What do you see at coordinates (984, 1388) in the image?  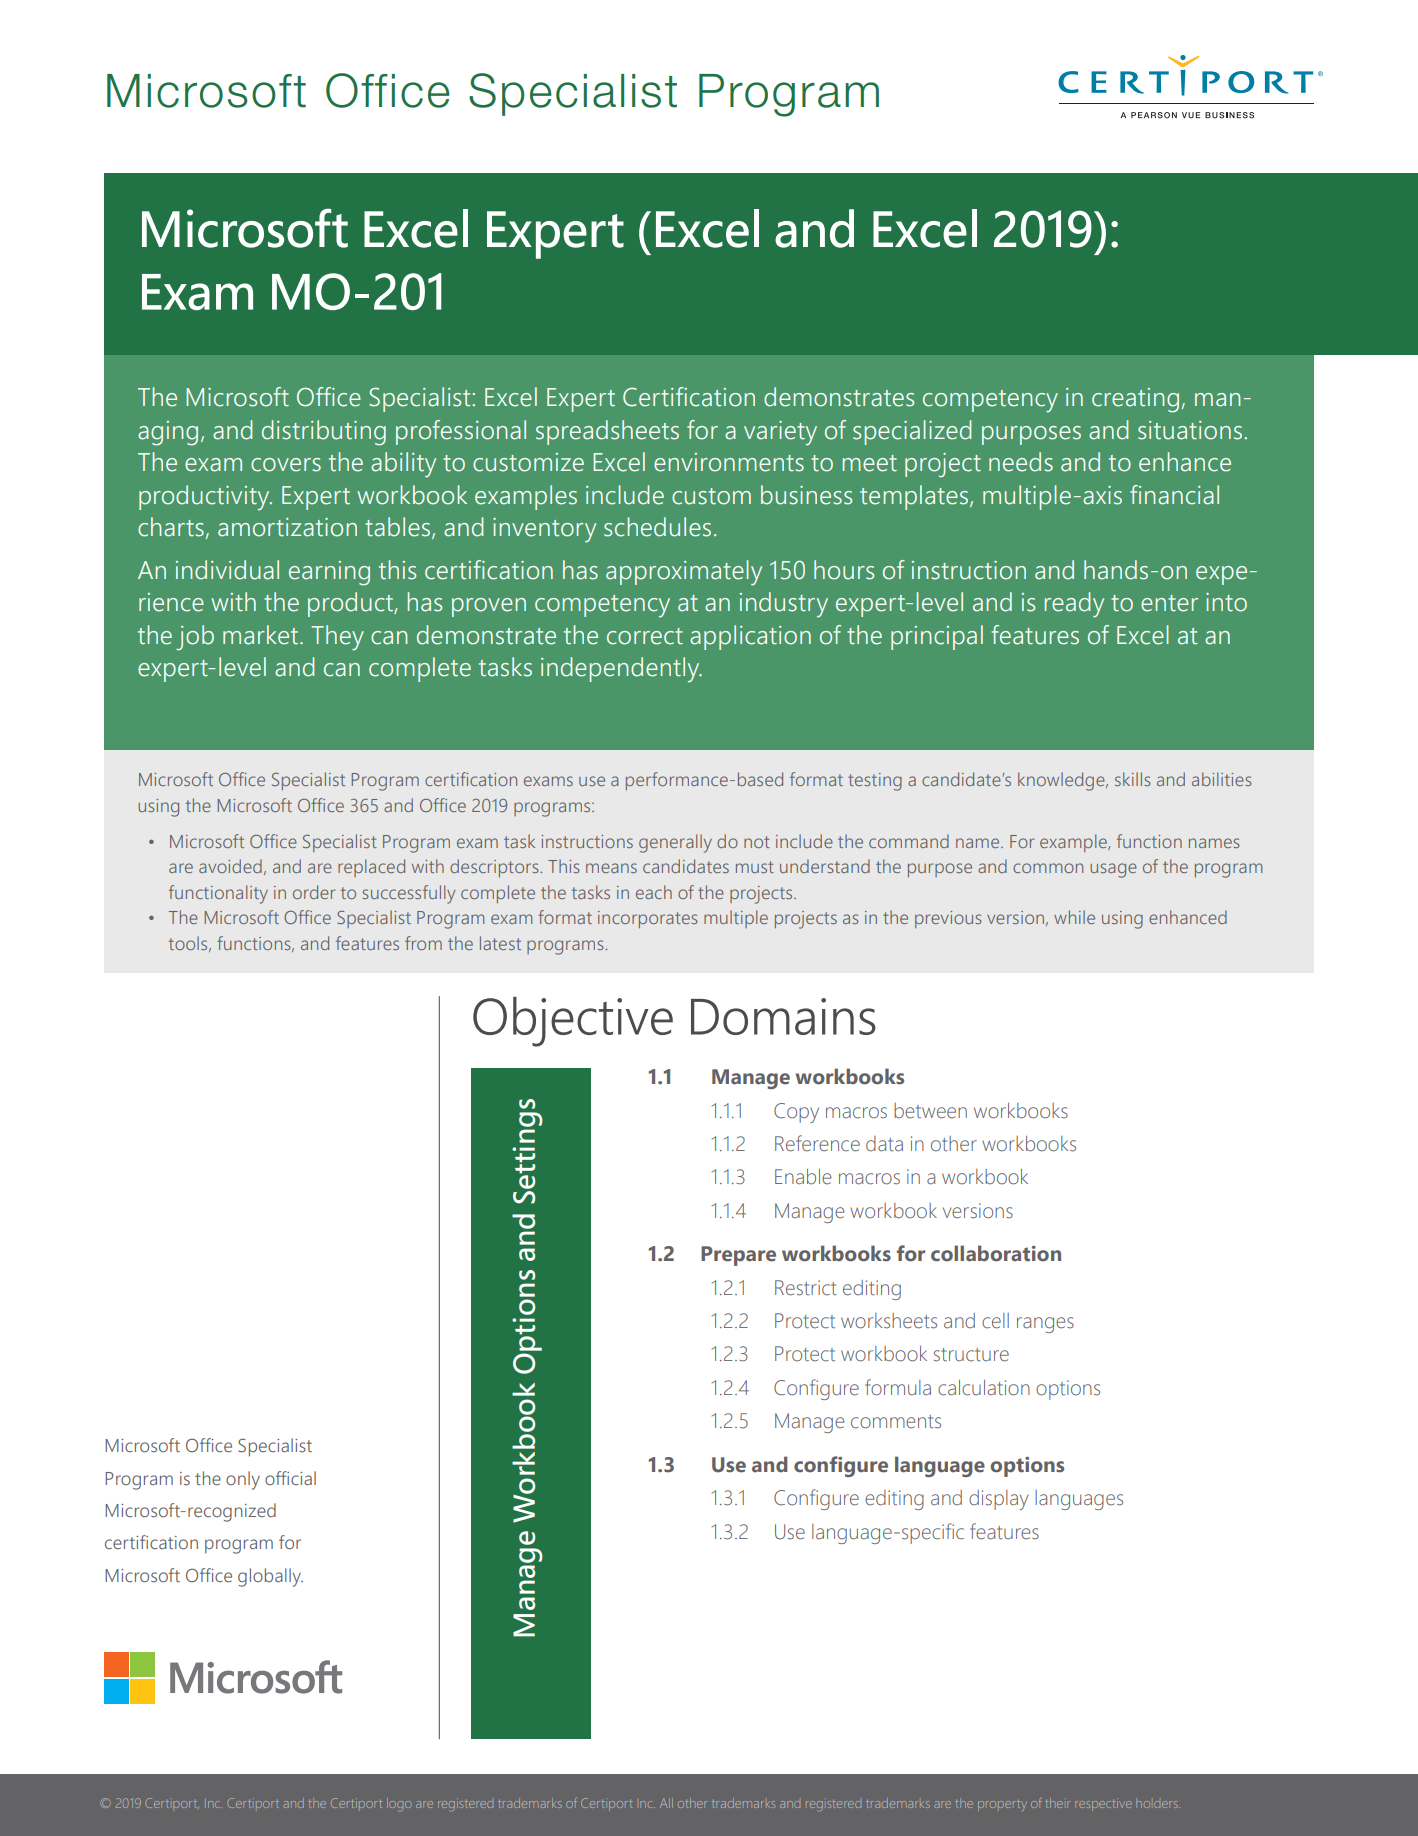 I see `calculation` at bounding box center [984, 1388].
